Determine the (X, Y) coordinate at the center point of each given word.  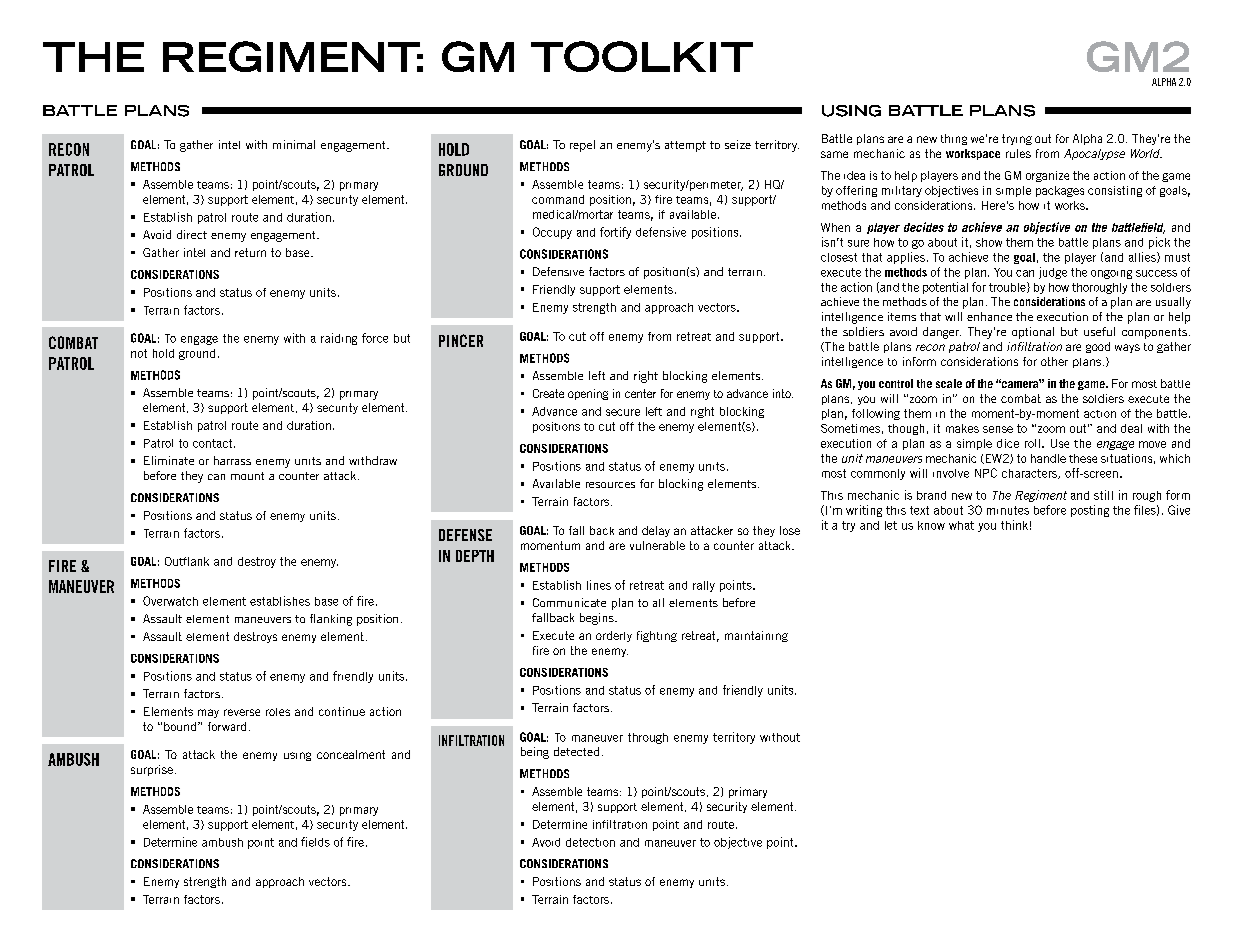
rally (704, 586)
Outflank (187, 561)
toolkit (642, 56)
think (1014, 525)
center (640, 393)
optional (1033, 333)
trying (1017, 139)
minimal (294, 144)
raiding (339, 339)
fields (315, 842)
